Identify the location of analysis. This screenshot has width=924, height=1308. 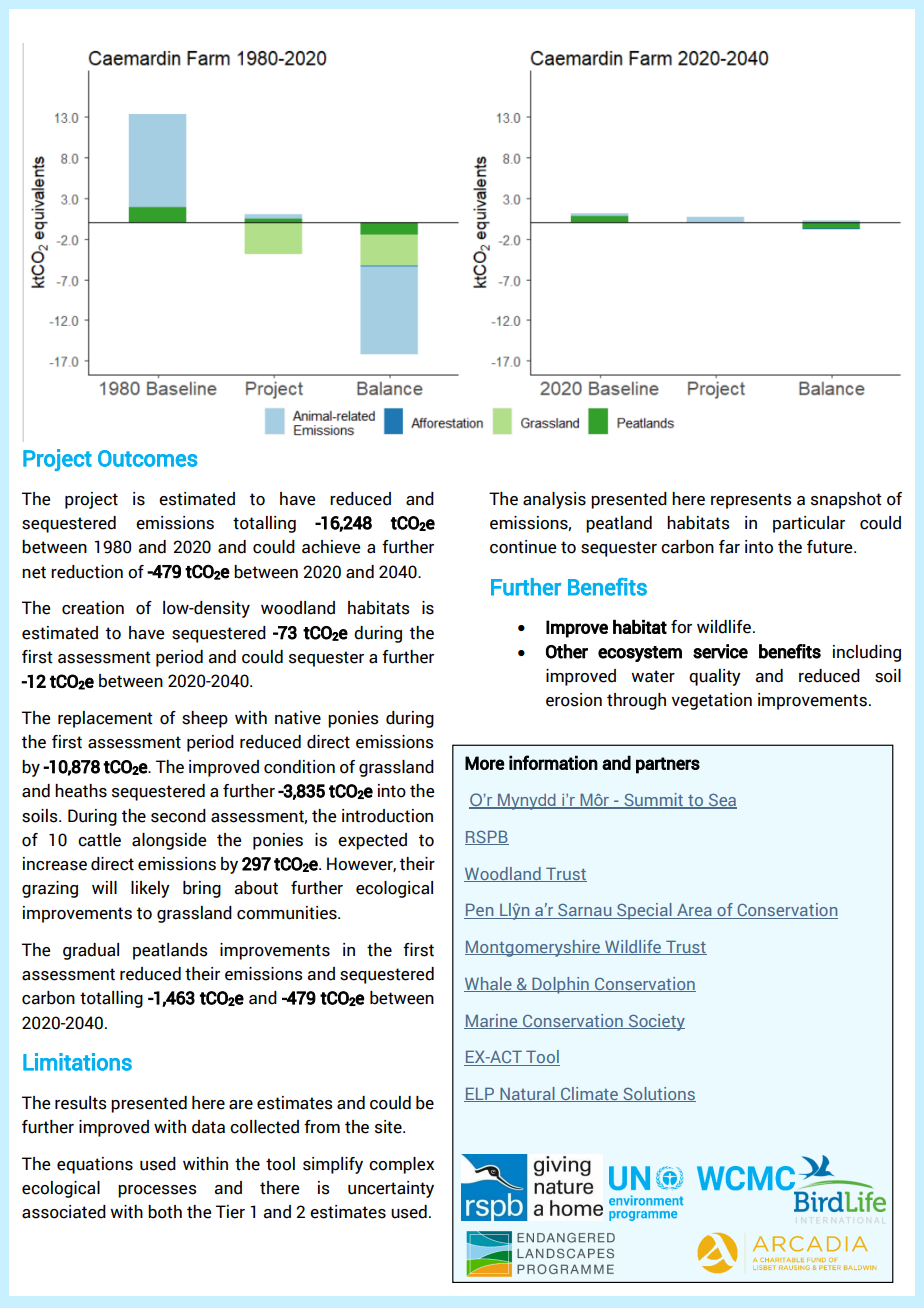
(554, 500).
